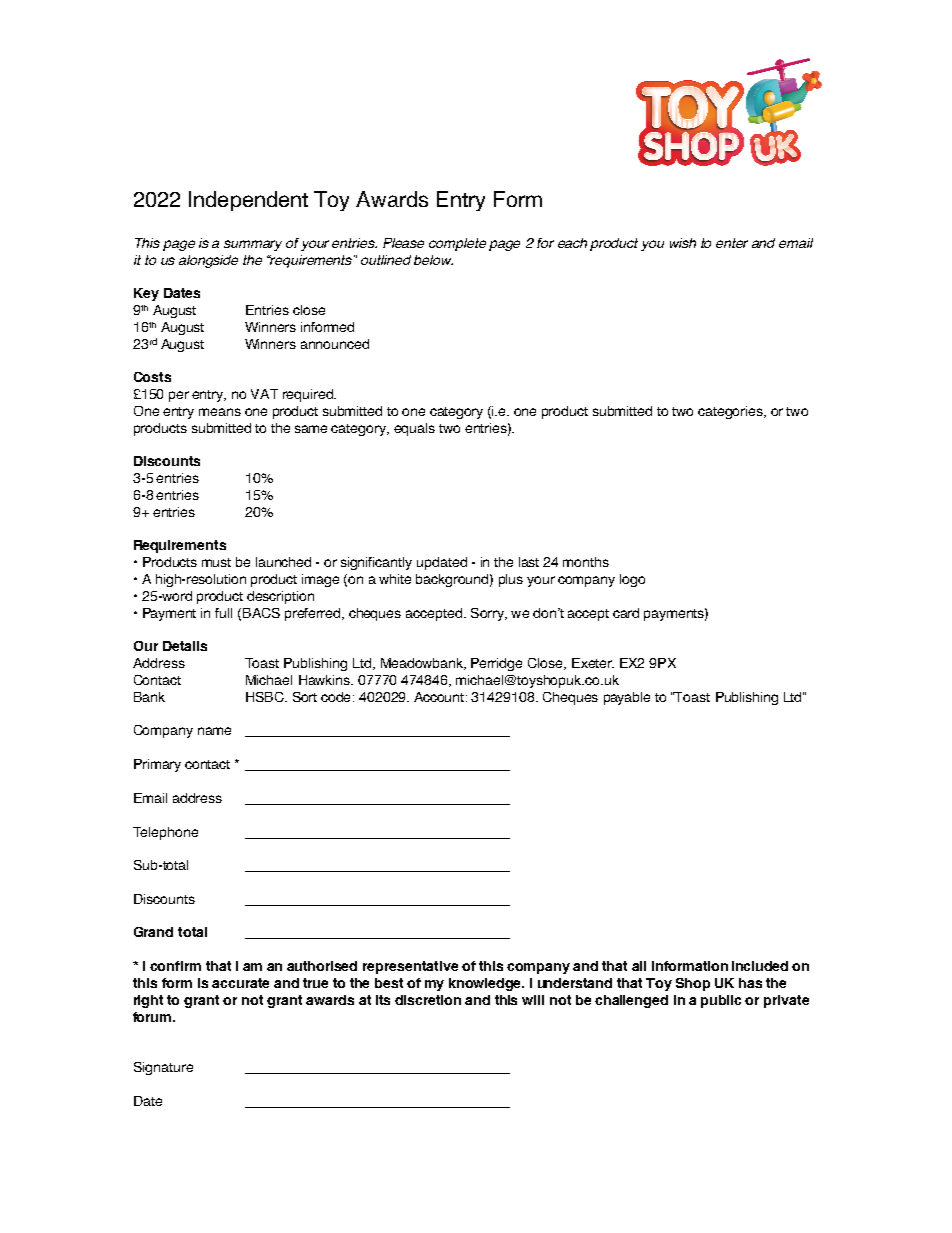  I want to click on Signature, so click(163, 1068).
